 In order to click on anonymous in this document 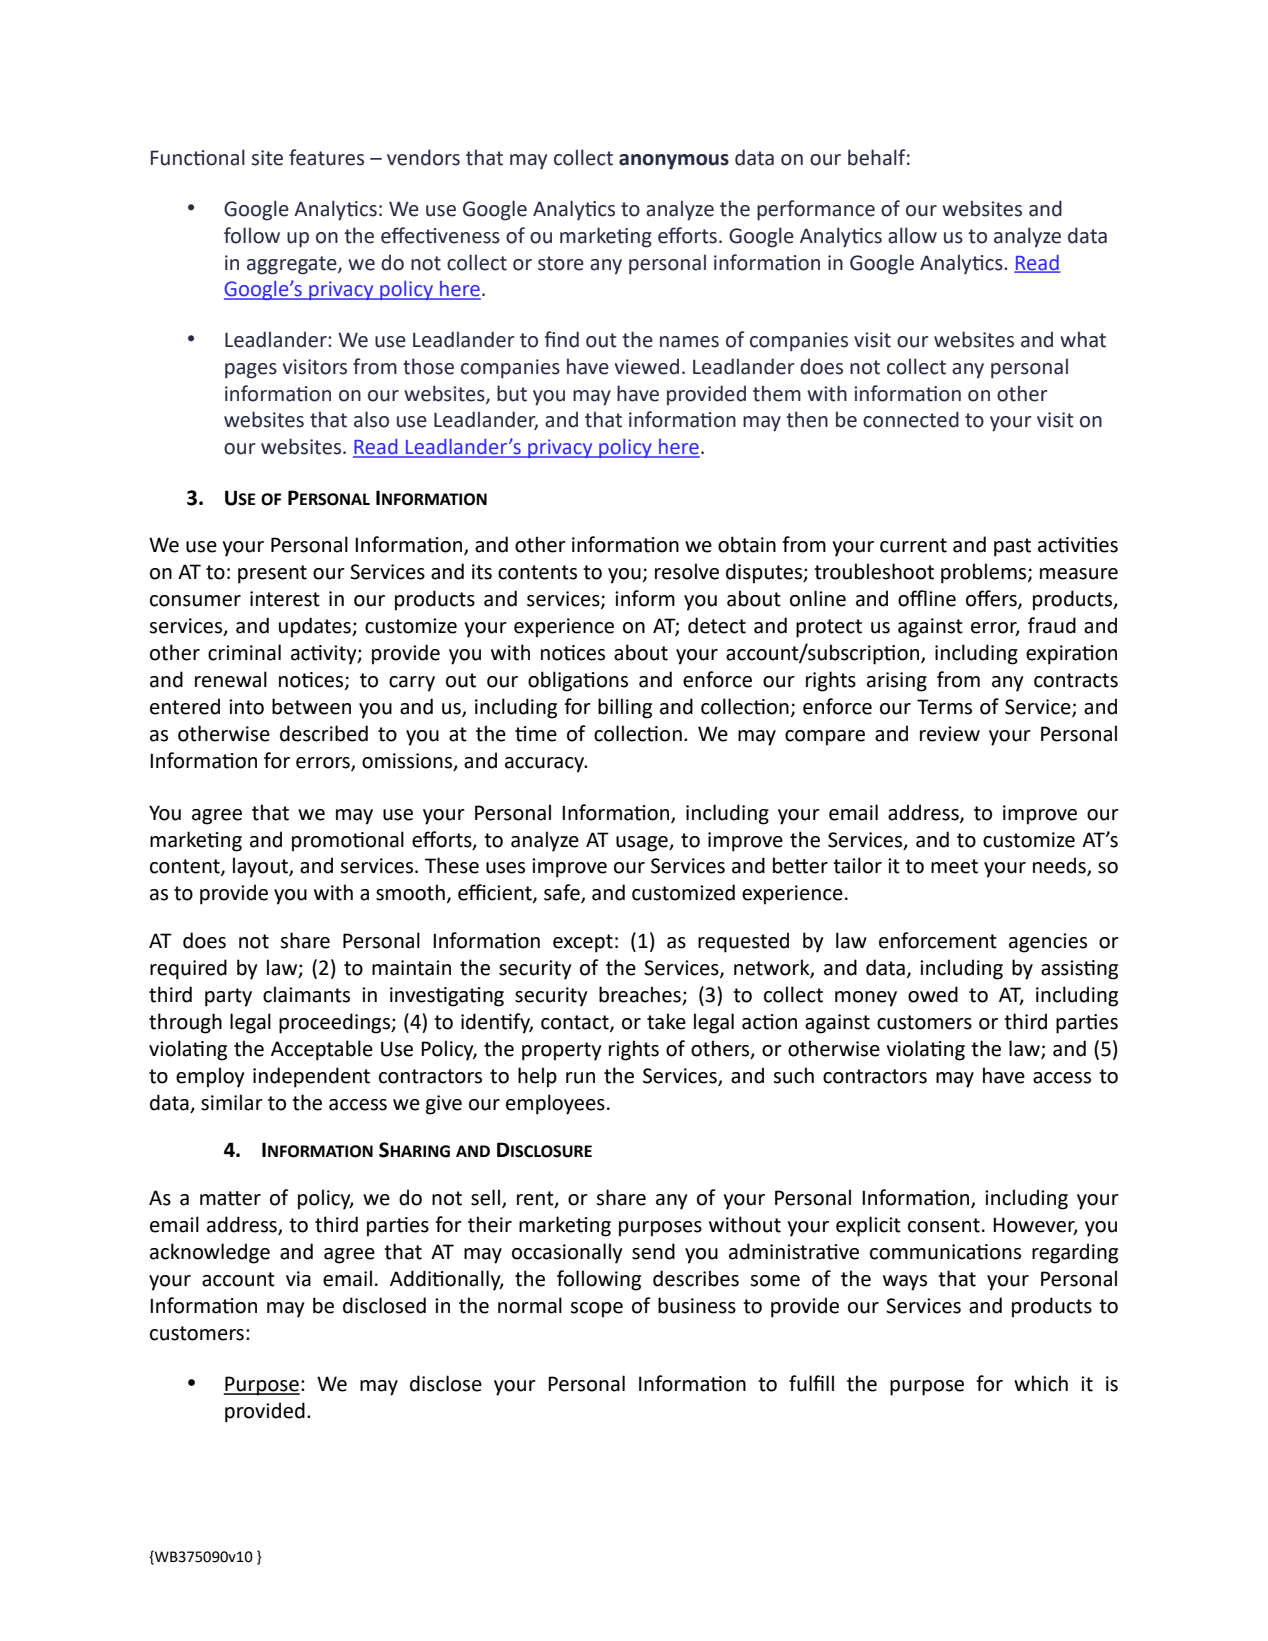, I will do `click(674, 162)`.
